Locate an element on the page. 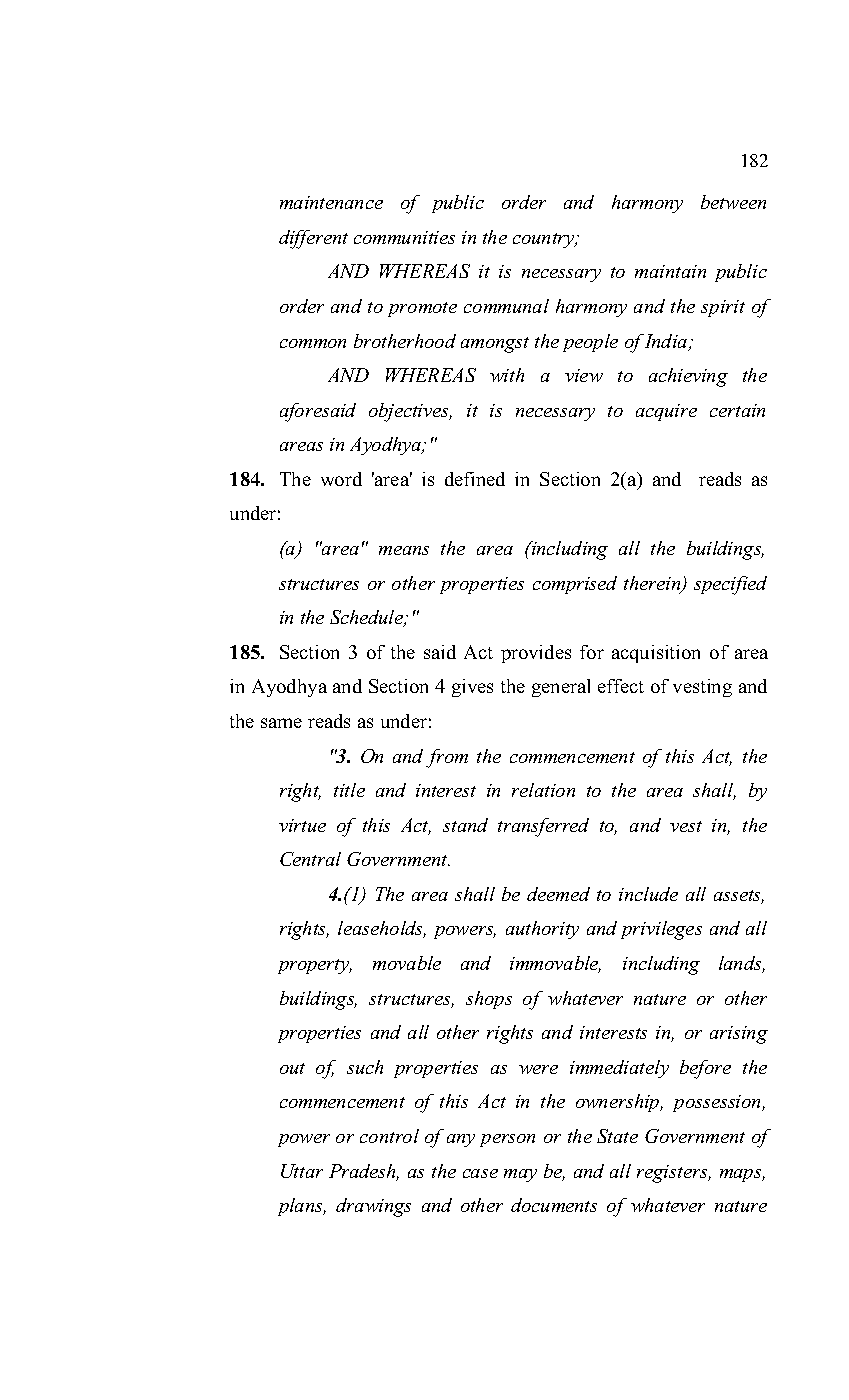  Pradesh is located at coordinates (364, 1172).
